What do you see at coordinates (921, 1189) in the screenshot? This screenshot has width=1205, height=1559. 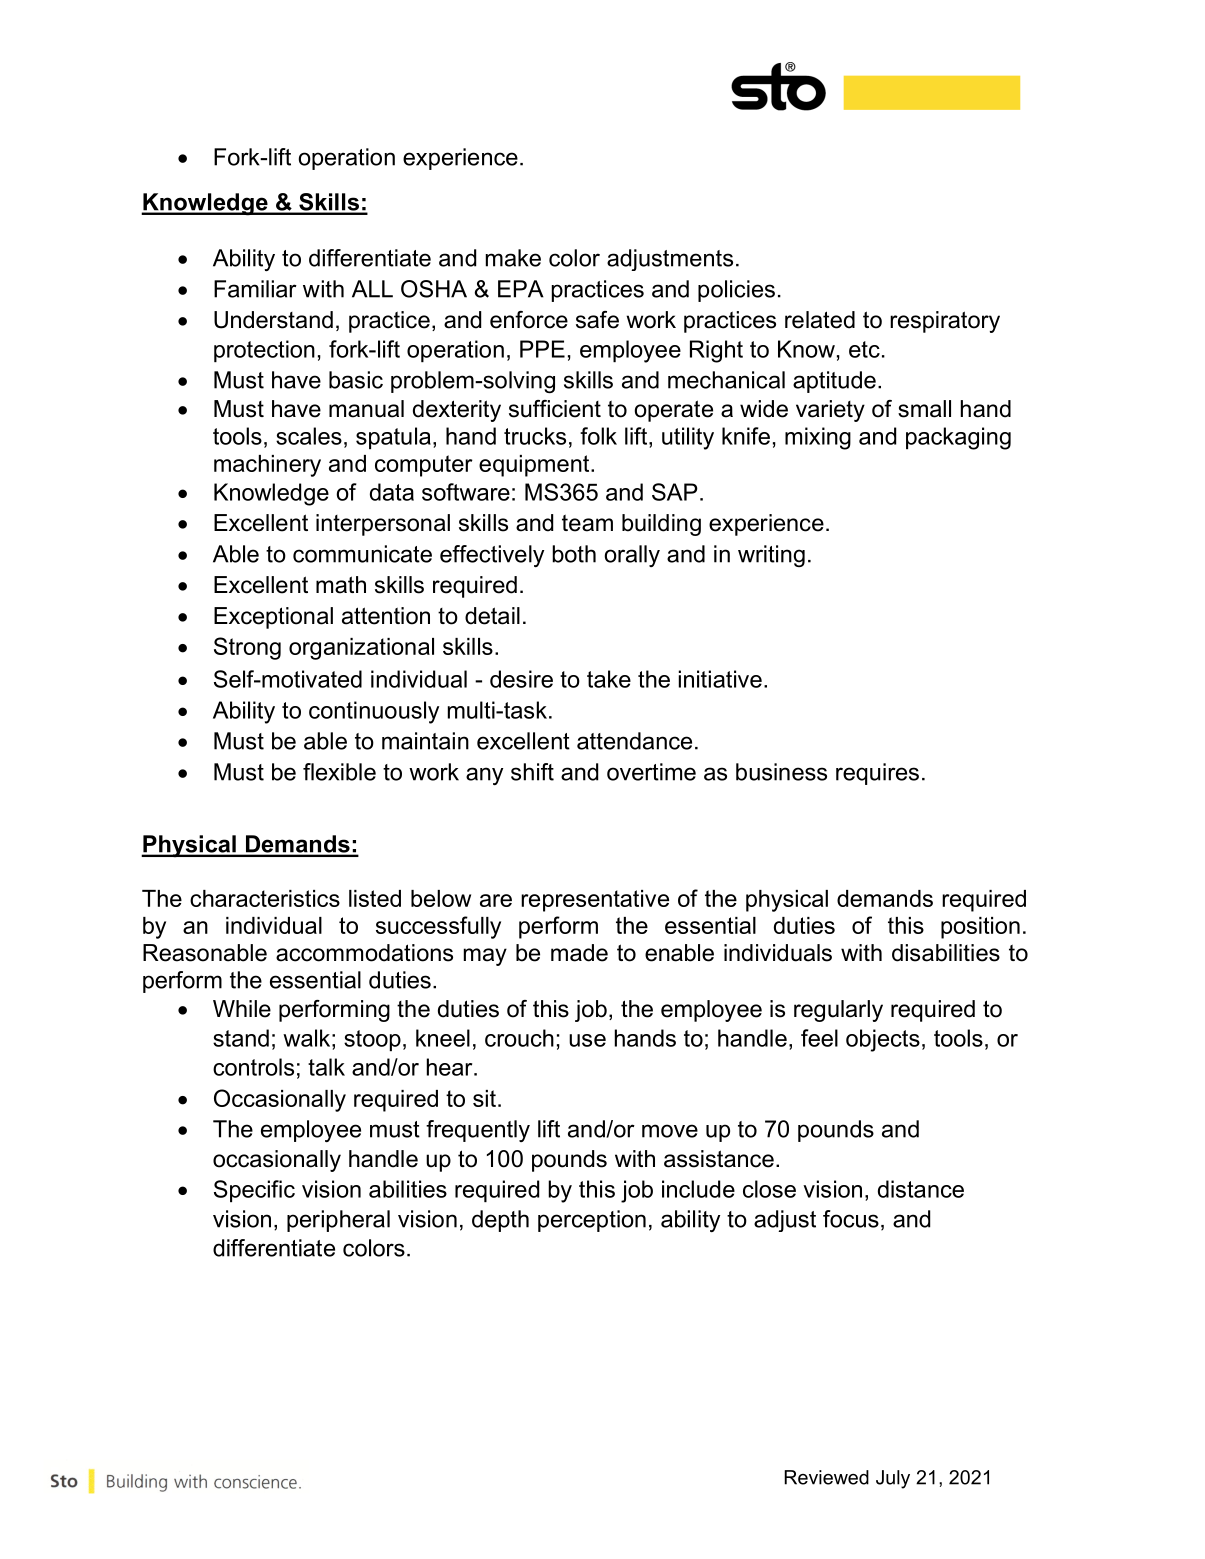 I see `distance` at bounding box center [921, 1189].
